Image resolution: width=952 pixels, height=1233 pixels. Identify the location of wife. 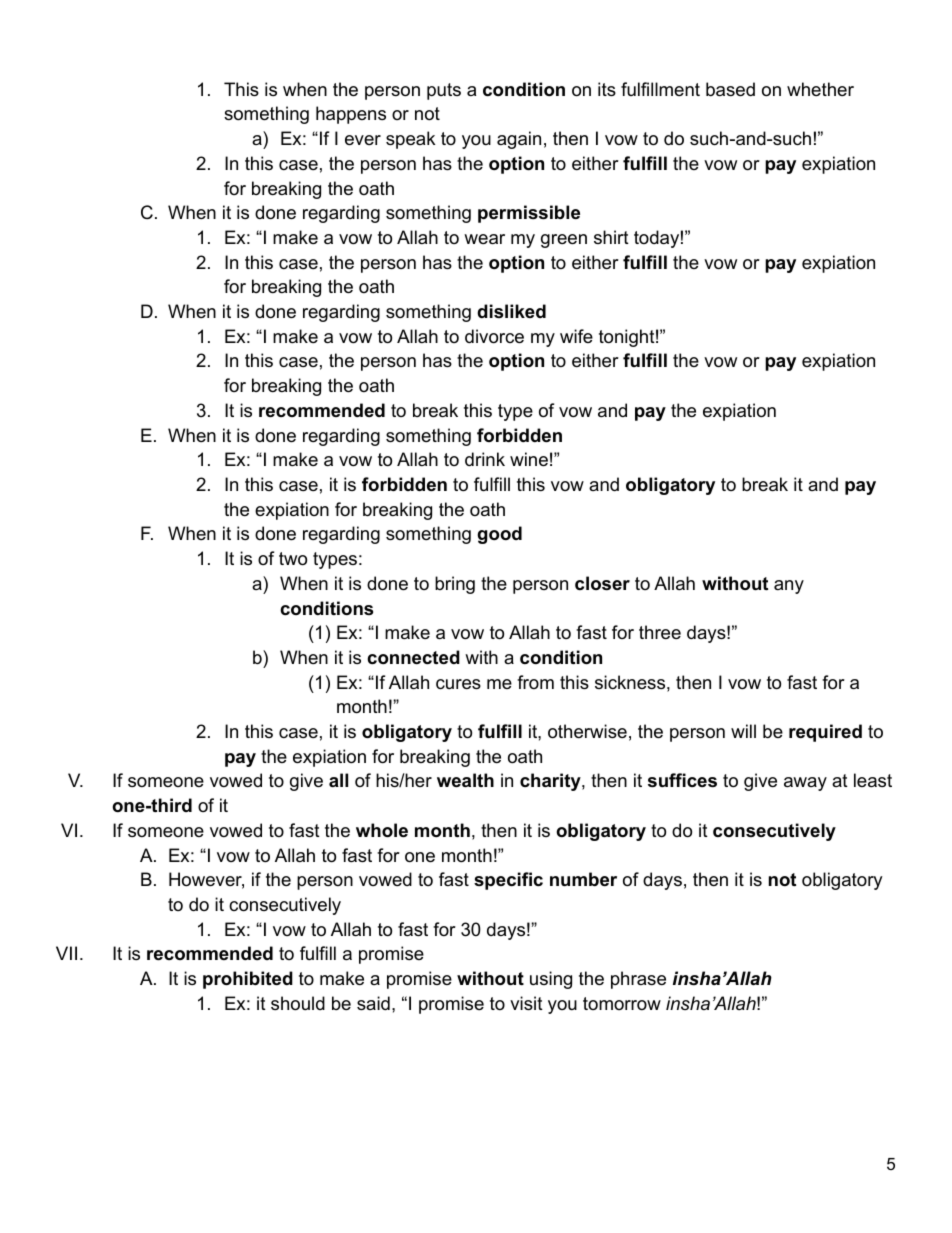
(576, 336).
